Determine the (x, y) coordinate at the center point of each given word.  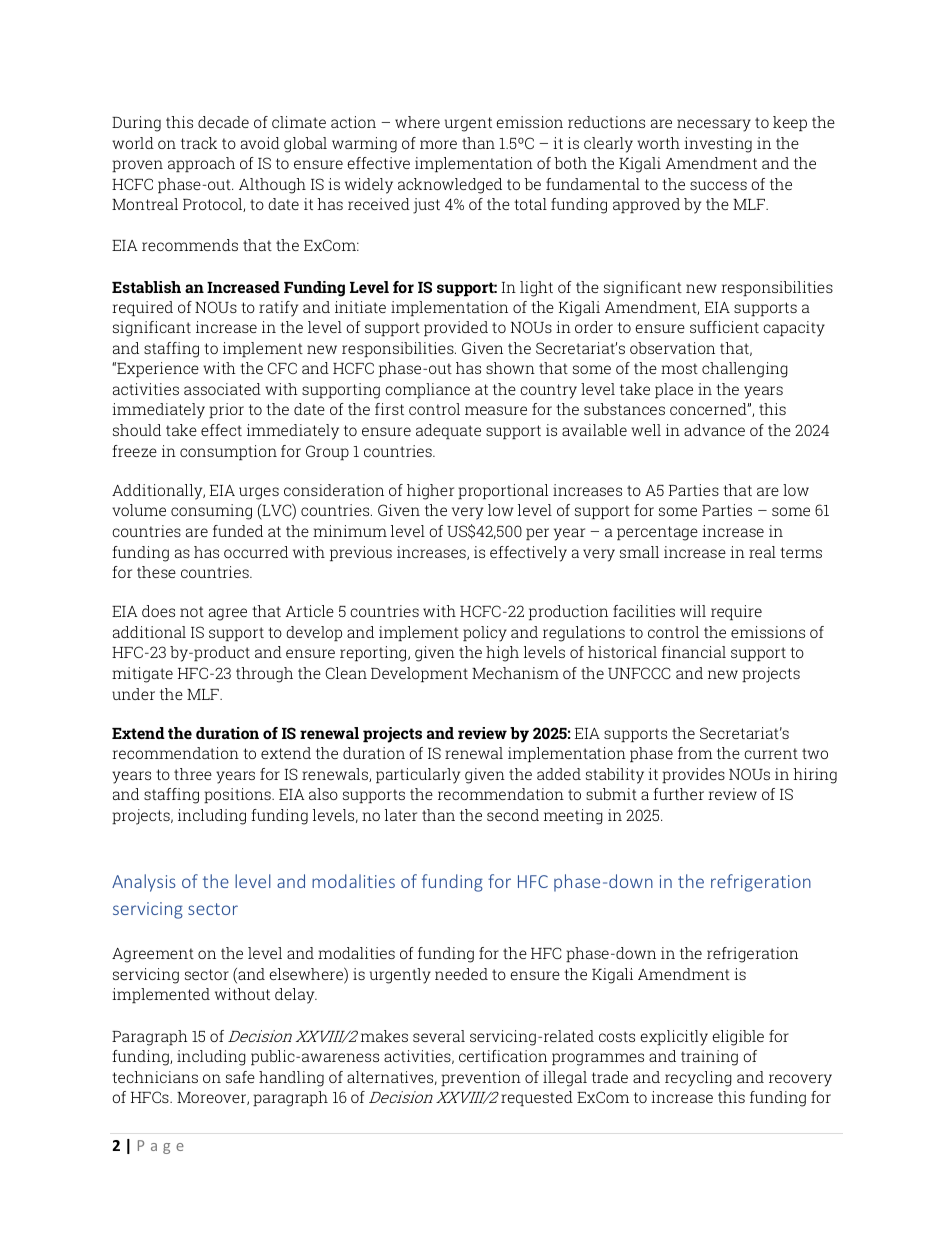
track (199, 143)
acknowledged (450, 186)
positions (238, 795)
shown (510, 368)
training (709, 1058)
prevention (481, 1078)
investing (718, 145)
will (693, 611)
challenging (745, 370)
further (679, 794)
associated (222, 389)
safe (240, 1077)
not (192, 611)
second (513, 815)
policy (485, 634)
